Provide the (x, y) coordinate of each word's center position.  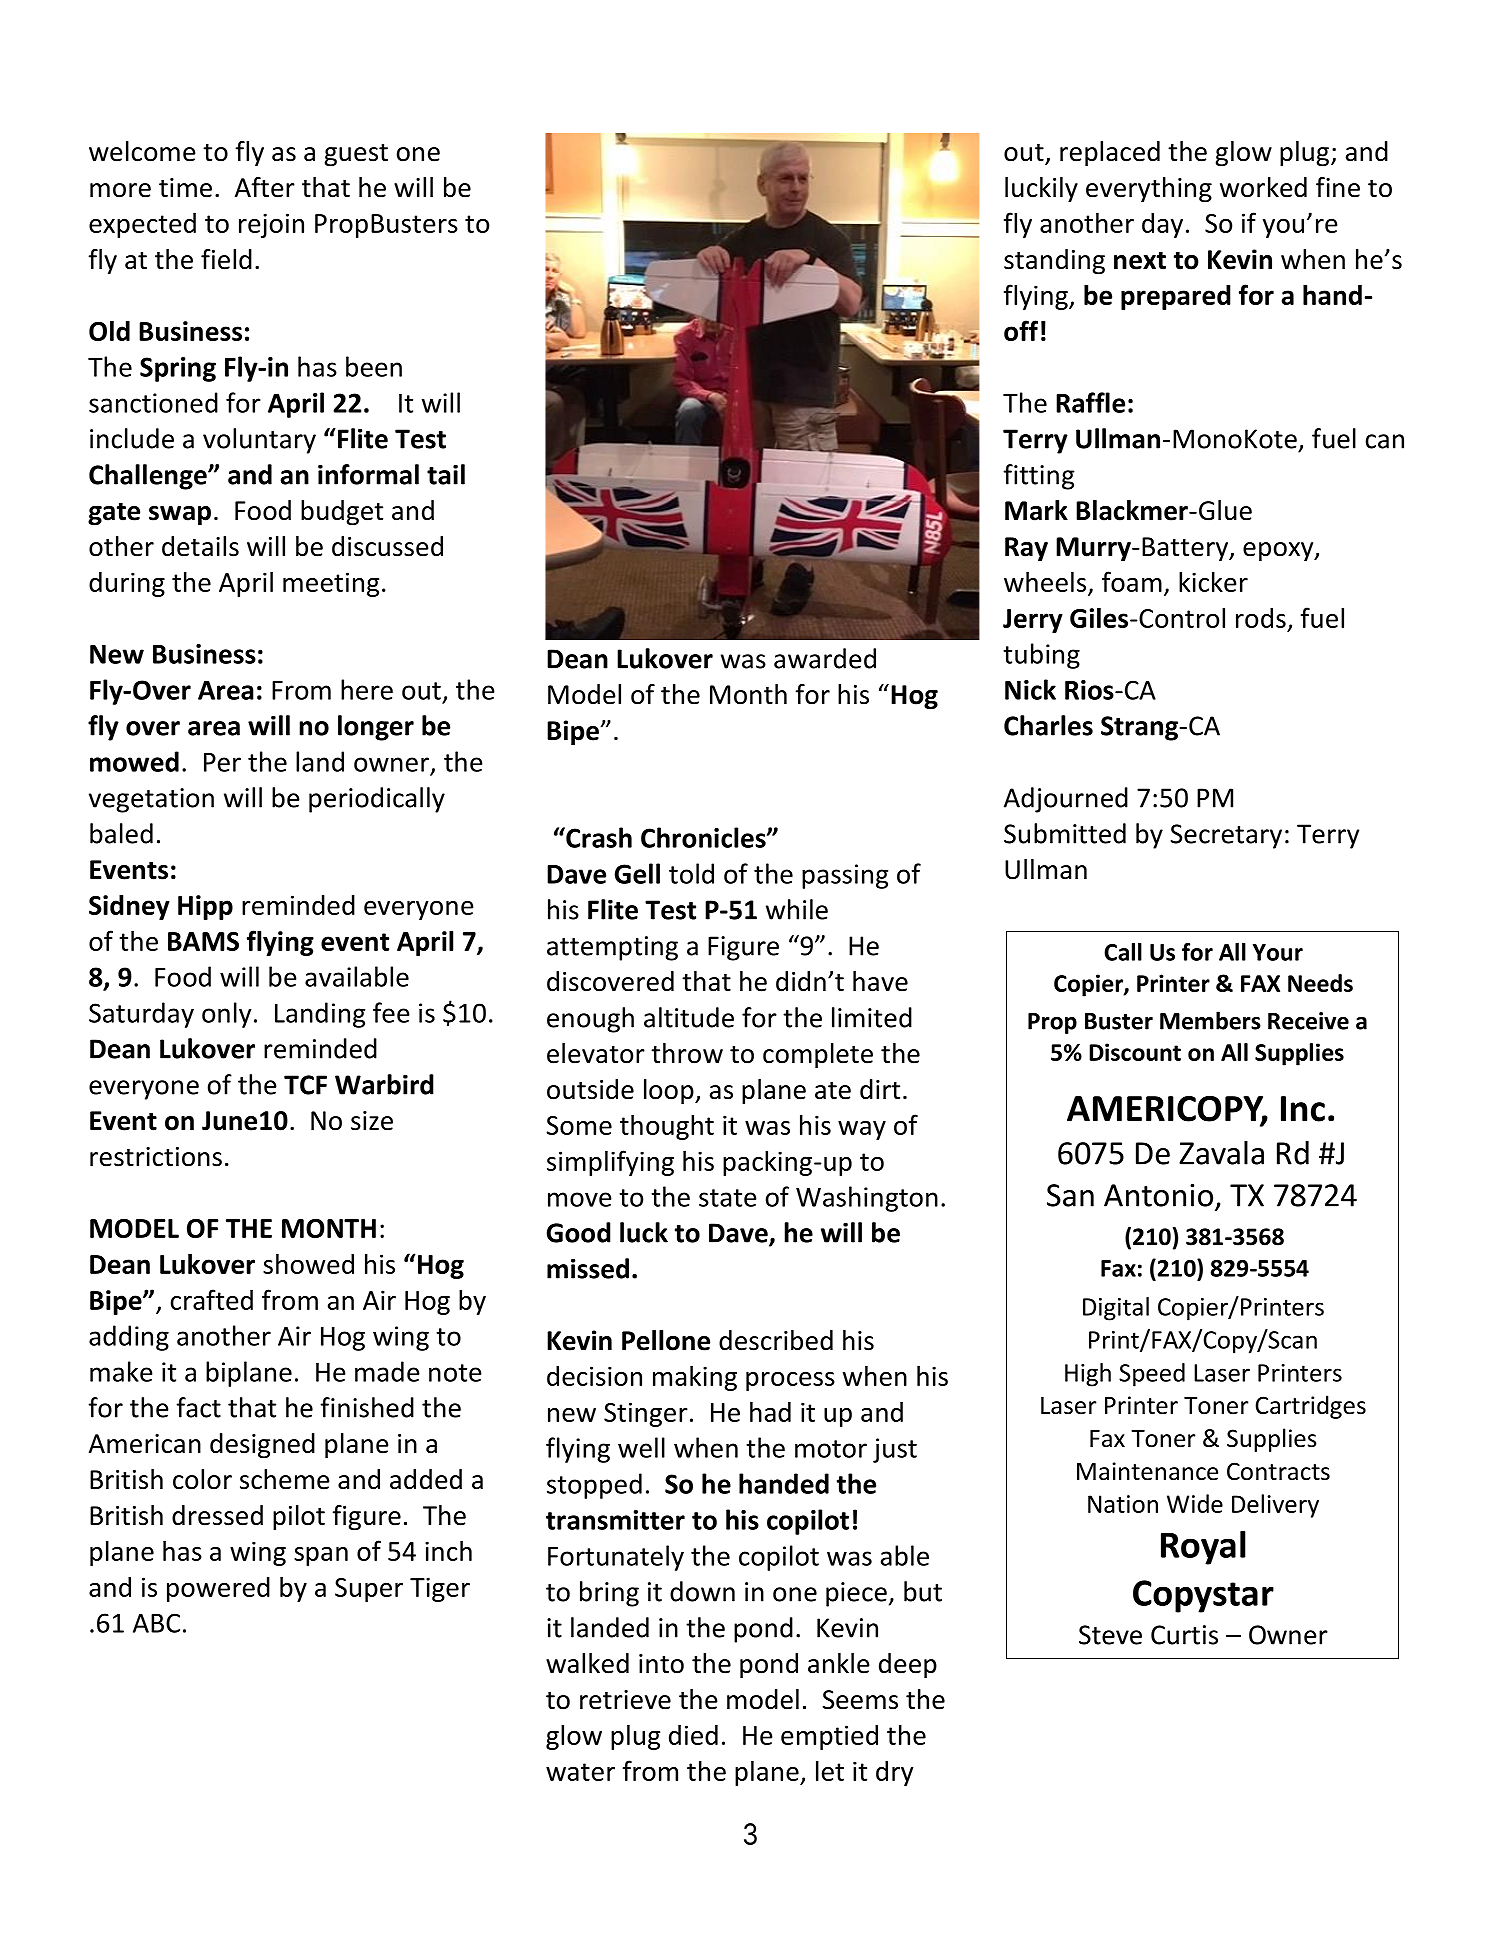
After (265, 187)
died (693, 1735)
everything (1149, 190)
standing (1054, 262)
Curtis (1184, 1635)
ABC (156, 1623)
